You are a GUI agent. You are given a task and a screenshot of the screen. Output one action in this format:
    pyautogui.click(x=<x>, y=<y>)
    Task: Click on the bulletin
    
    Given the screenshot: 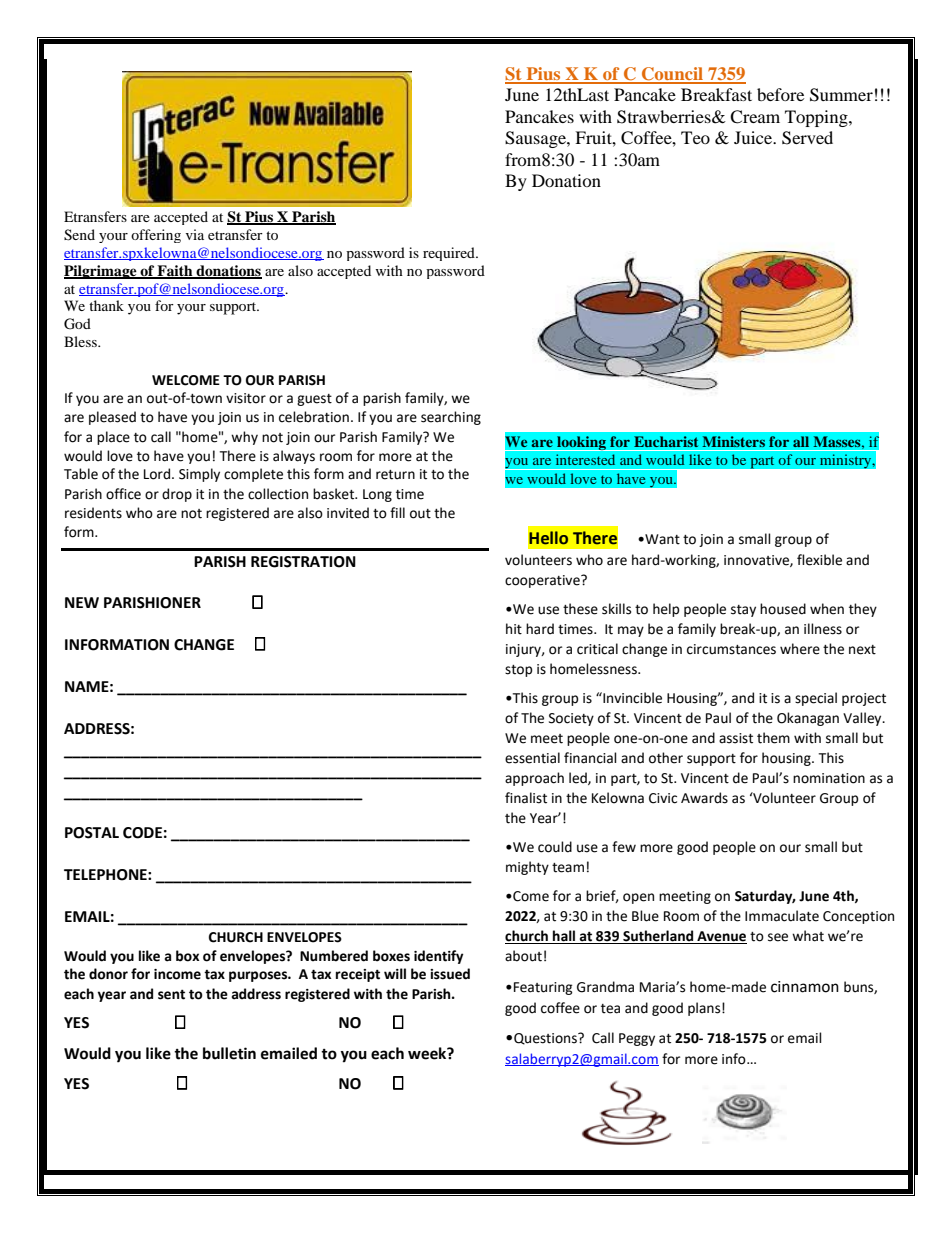 What is the action you would take?
    pyautogui.click(x=229, y=1053)
